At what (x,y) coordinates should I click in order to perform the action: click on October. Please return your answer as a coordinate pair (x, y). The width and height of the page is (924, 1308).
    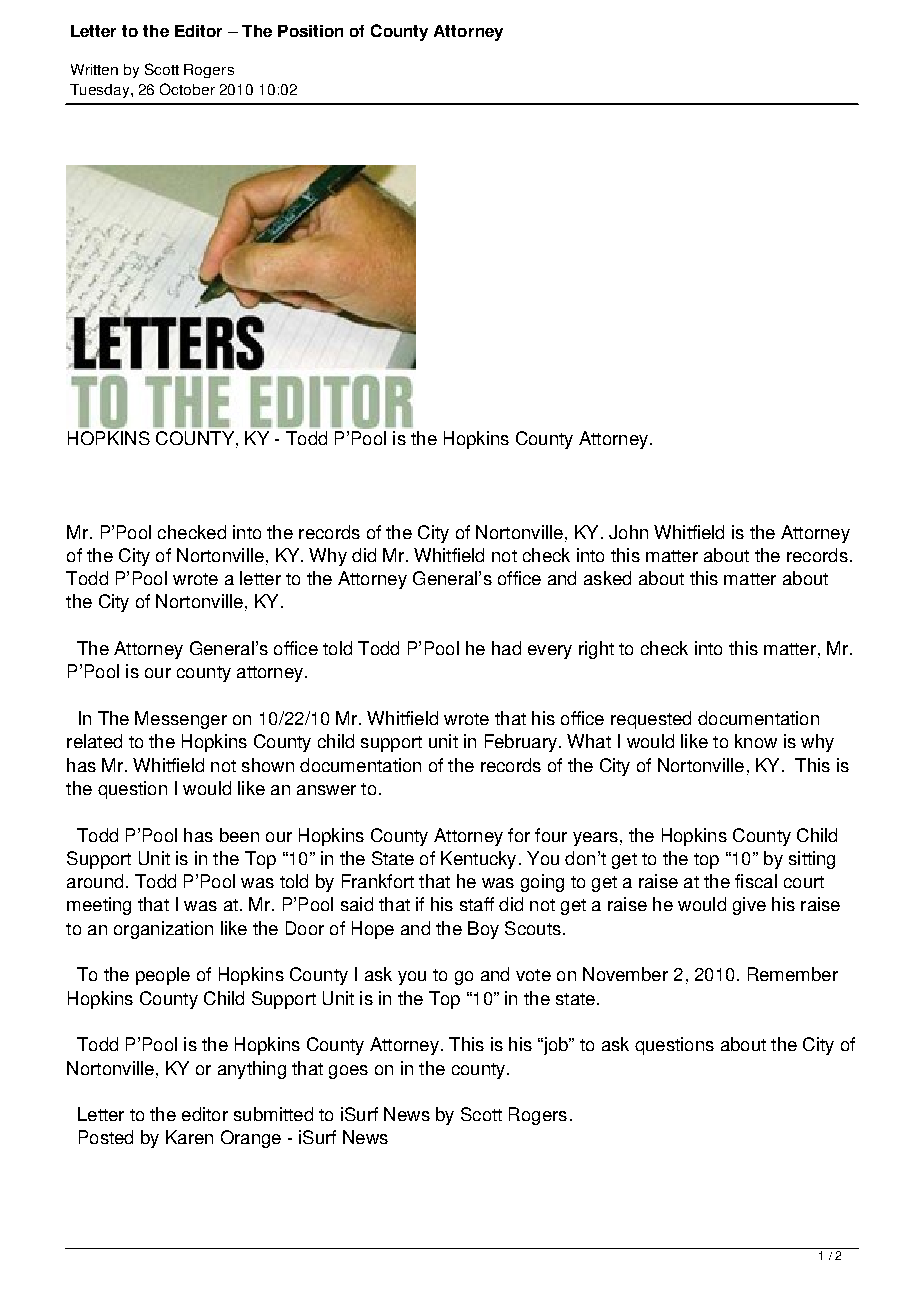
    Looking at the image, I should click on (187, 89).
